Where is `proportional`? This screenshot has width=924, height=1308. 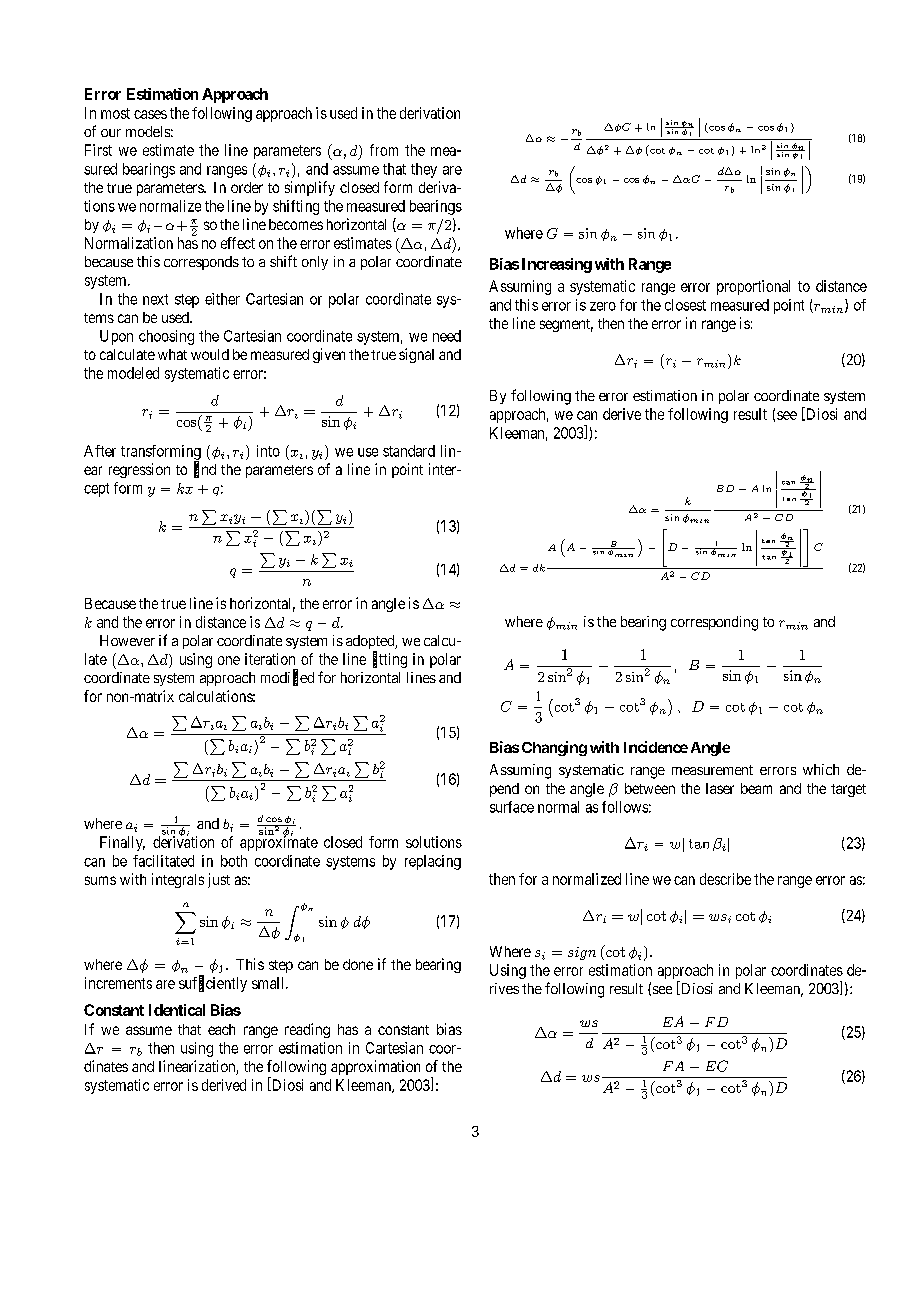
proportional is located at coordinates (753, 287).
